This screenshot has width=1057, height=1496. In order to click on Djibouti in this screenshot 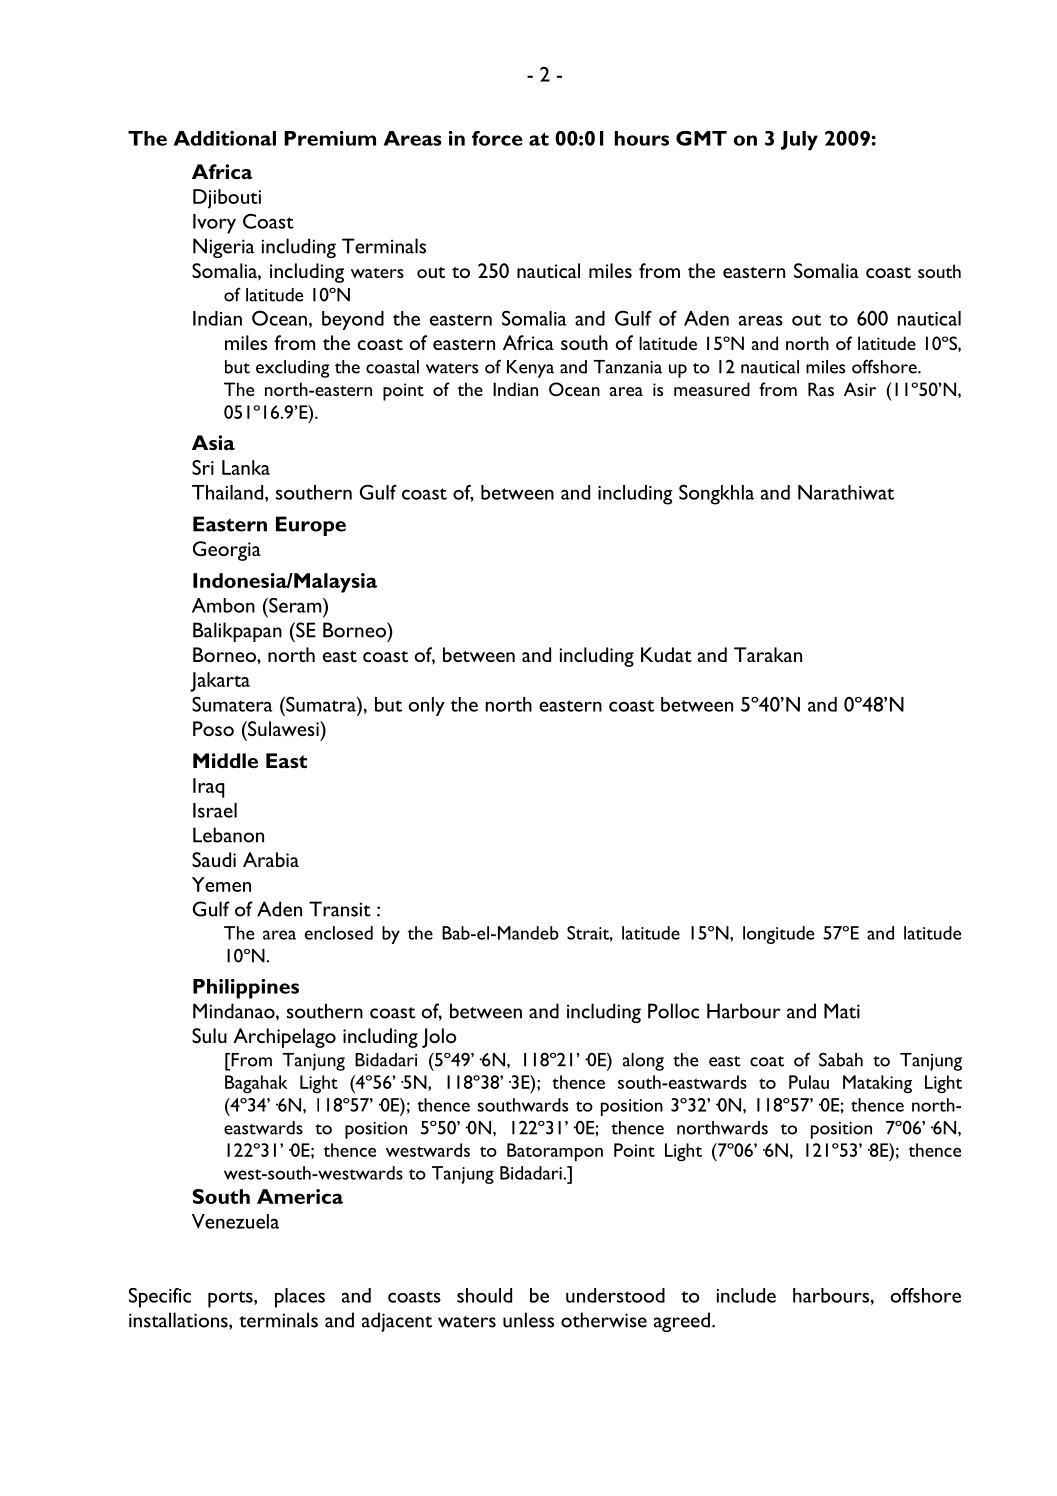, I will do `click(227, 199)`.
